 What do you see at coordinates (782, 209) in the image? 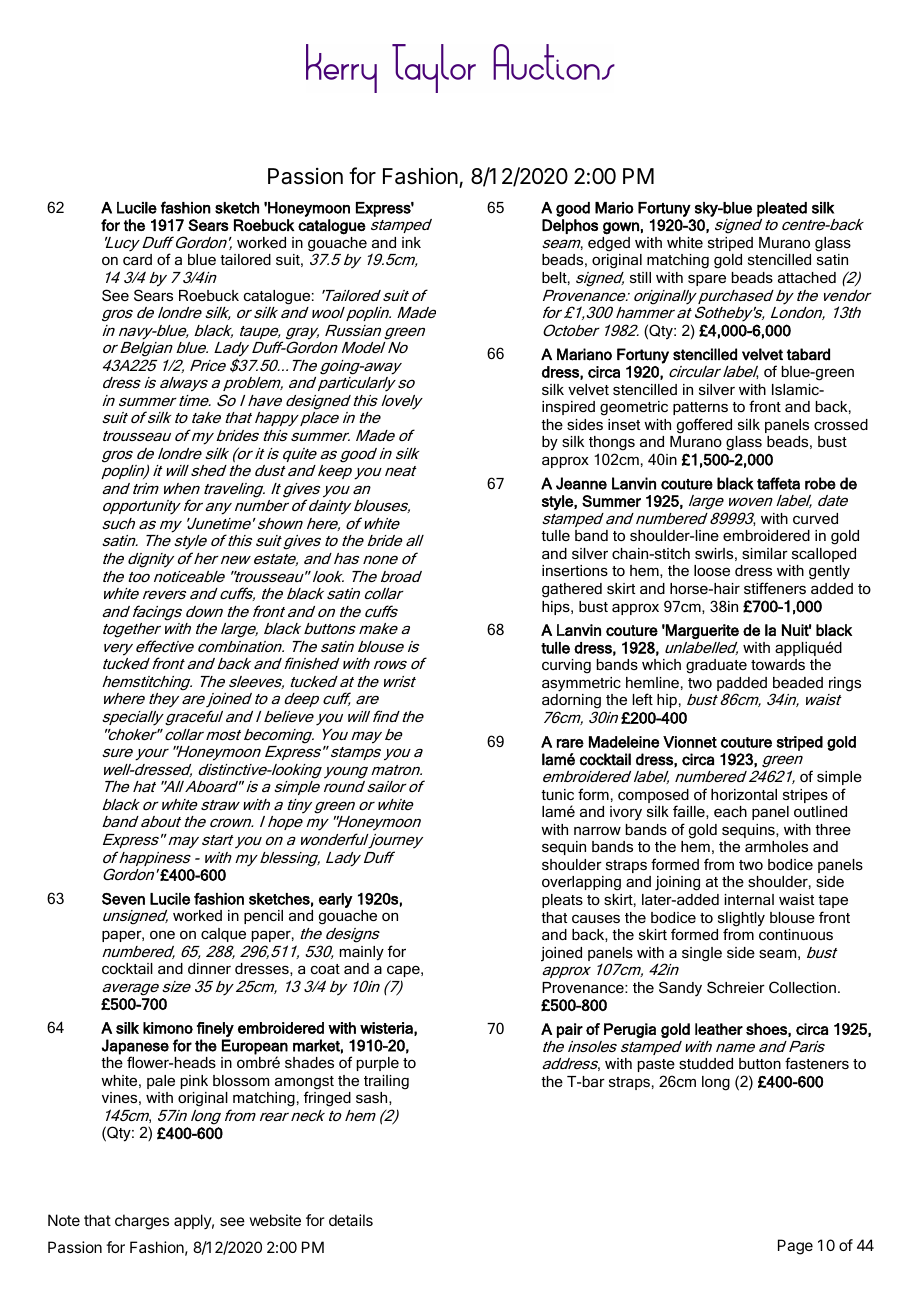
I see `pleated` at bounding box center [782, 209].
